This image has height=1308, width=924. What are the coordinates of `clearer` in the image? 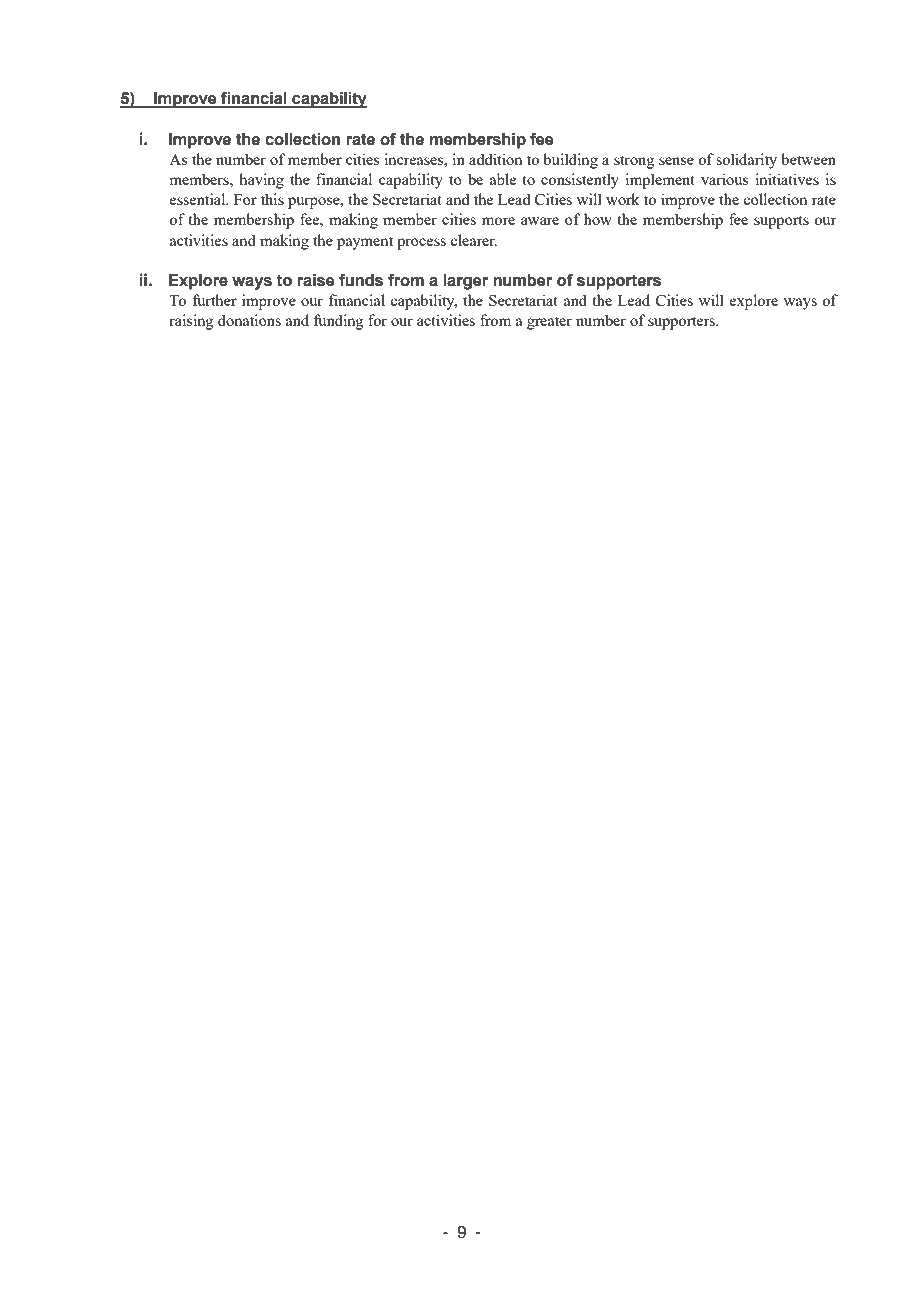 It's located at (473, 240).
